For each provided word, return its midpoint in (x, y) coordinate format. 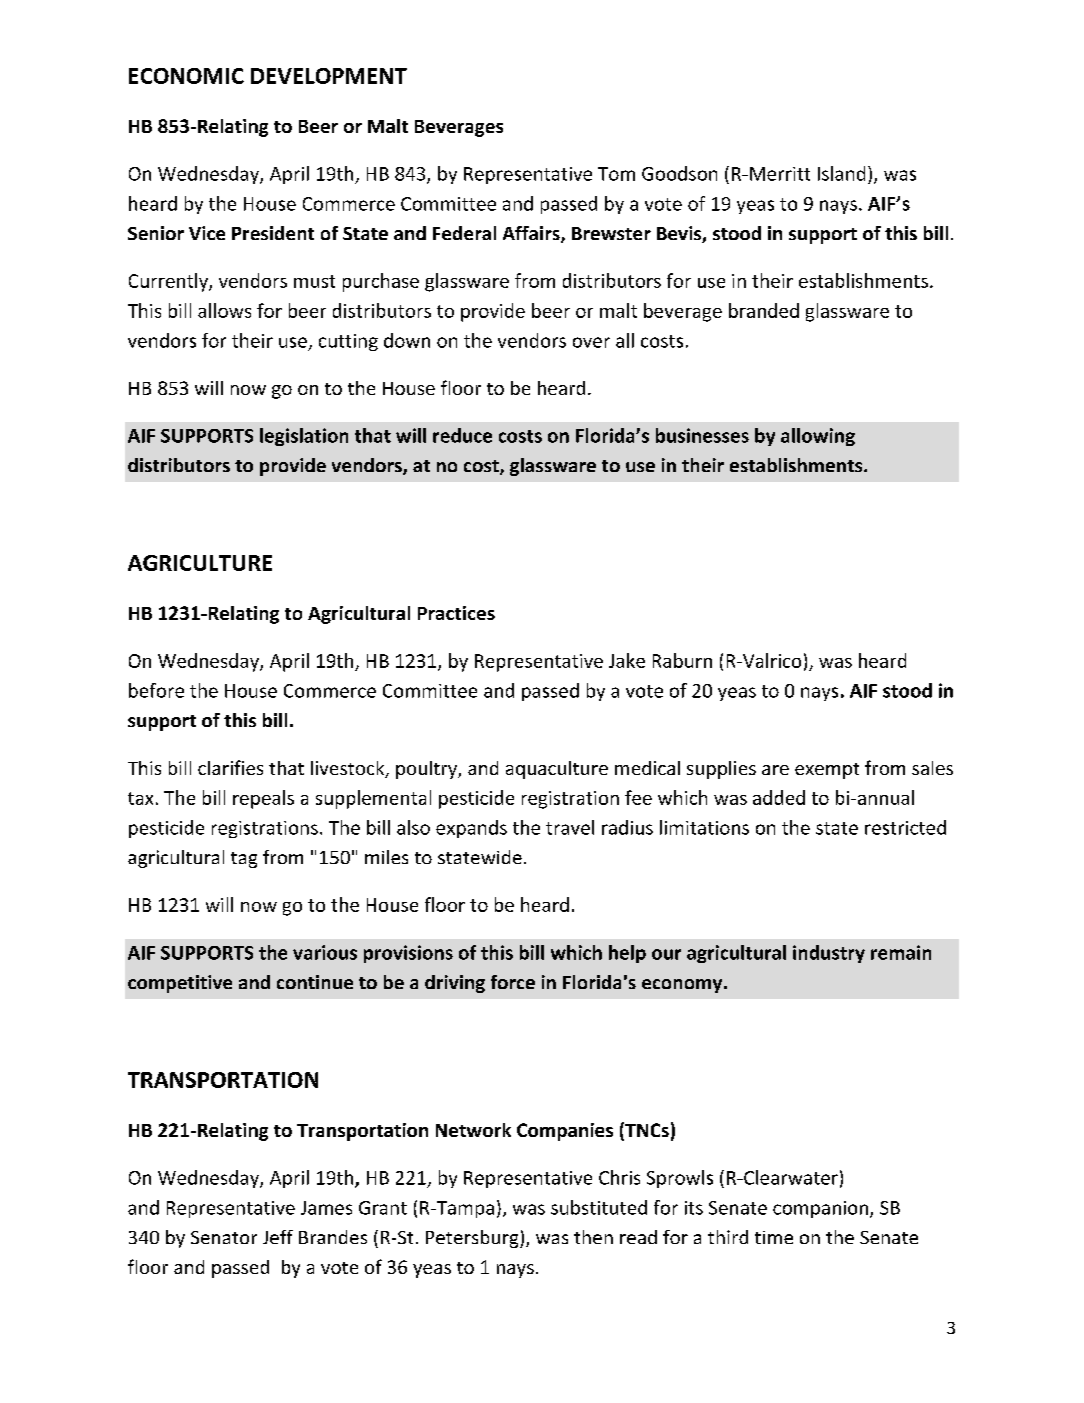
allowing (818, 437)
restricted (905, 827)
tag (244, 860)
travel (570, 827)
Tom (616, 174)
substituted (599, 1207)
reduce (462, 435)
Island (841, 173)
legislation (304, 437)
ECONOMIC (186, 76)
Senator (224, 1237)
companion (820, 1209)
